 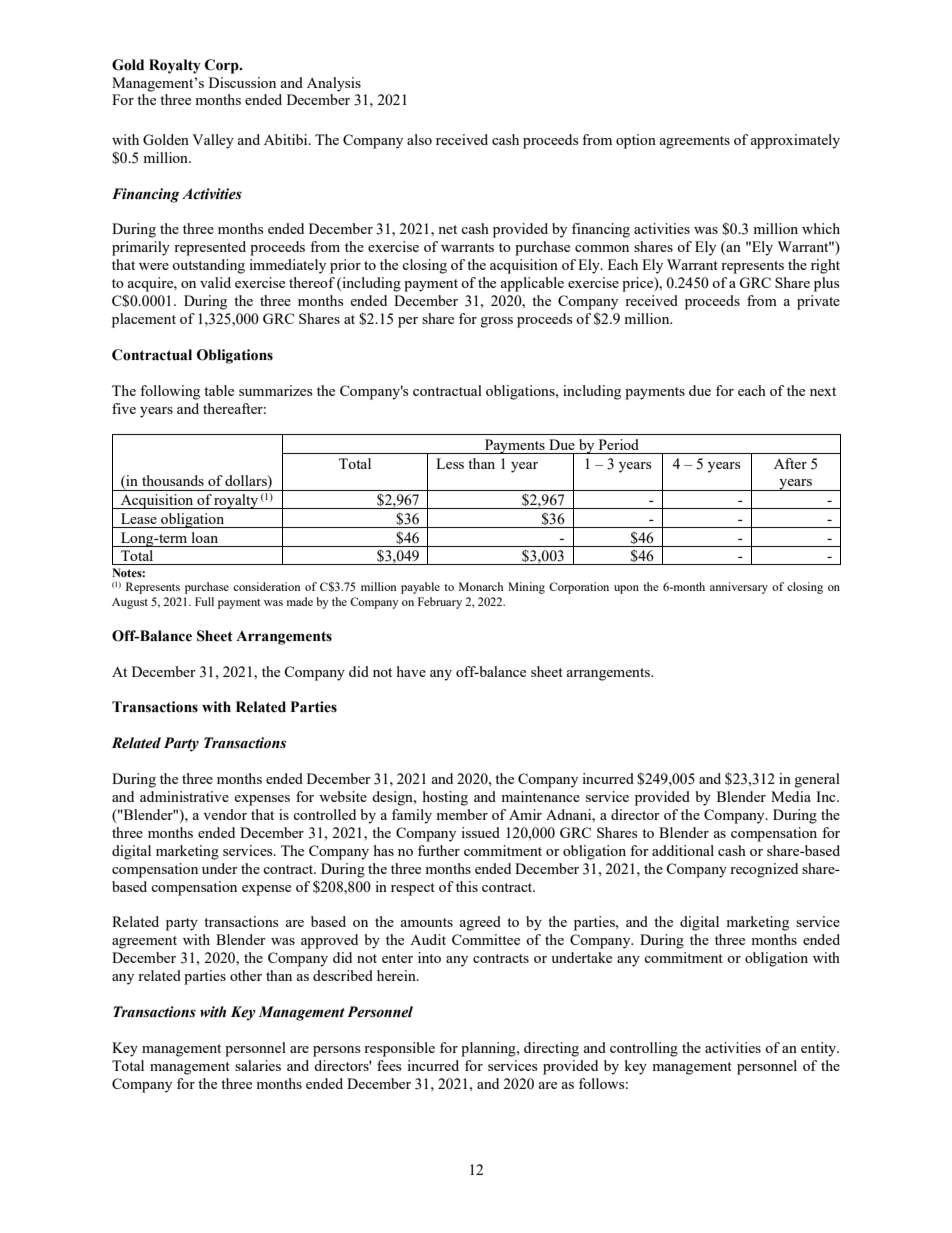 What do you see at coordinates (795, 141) in the screenshot?
I see `approximately` at bounding box center [795, 141].
